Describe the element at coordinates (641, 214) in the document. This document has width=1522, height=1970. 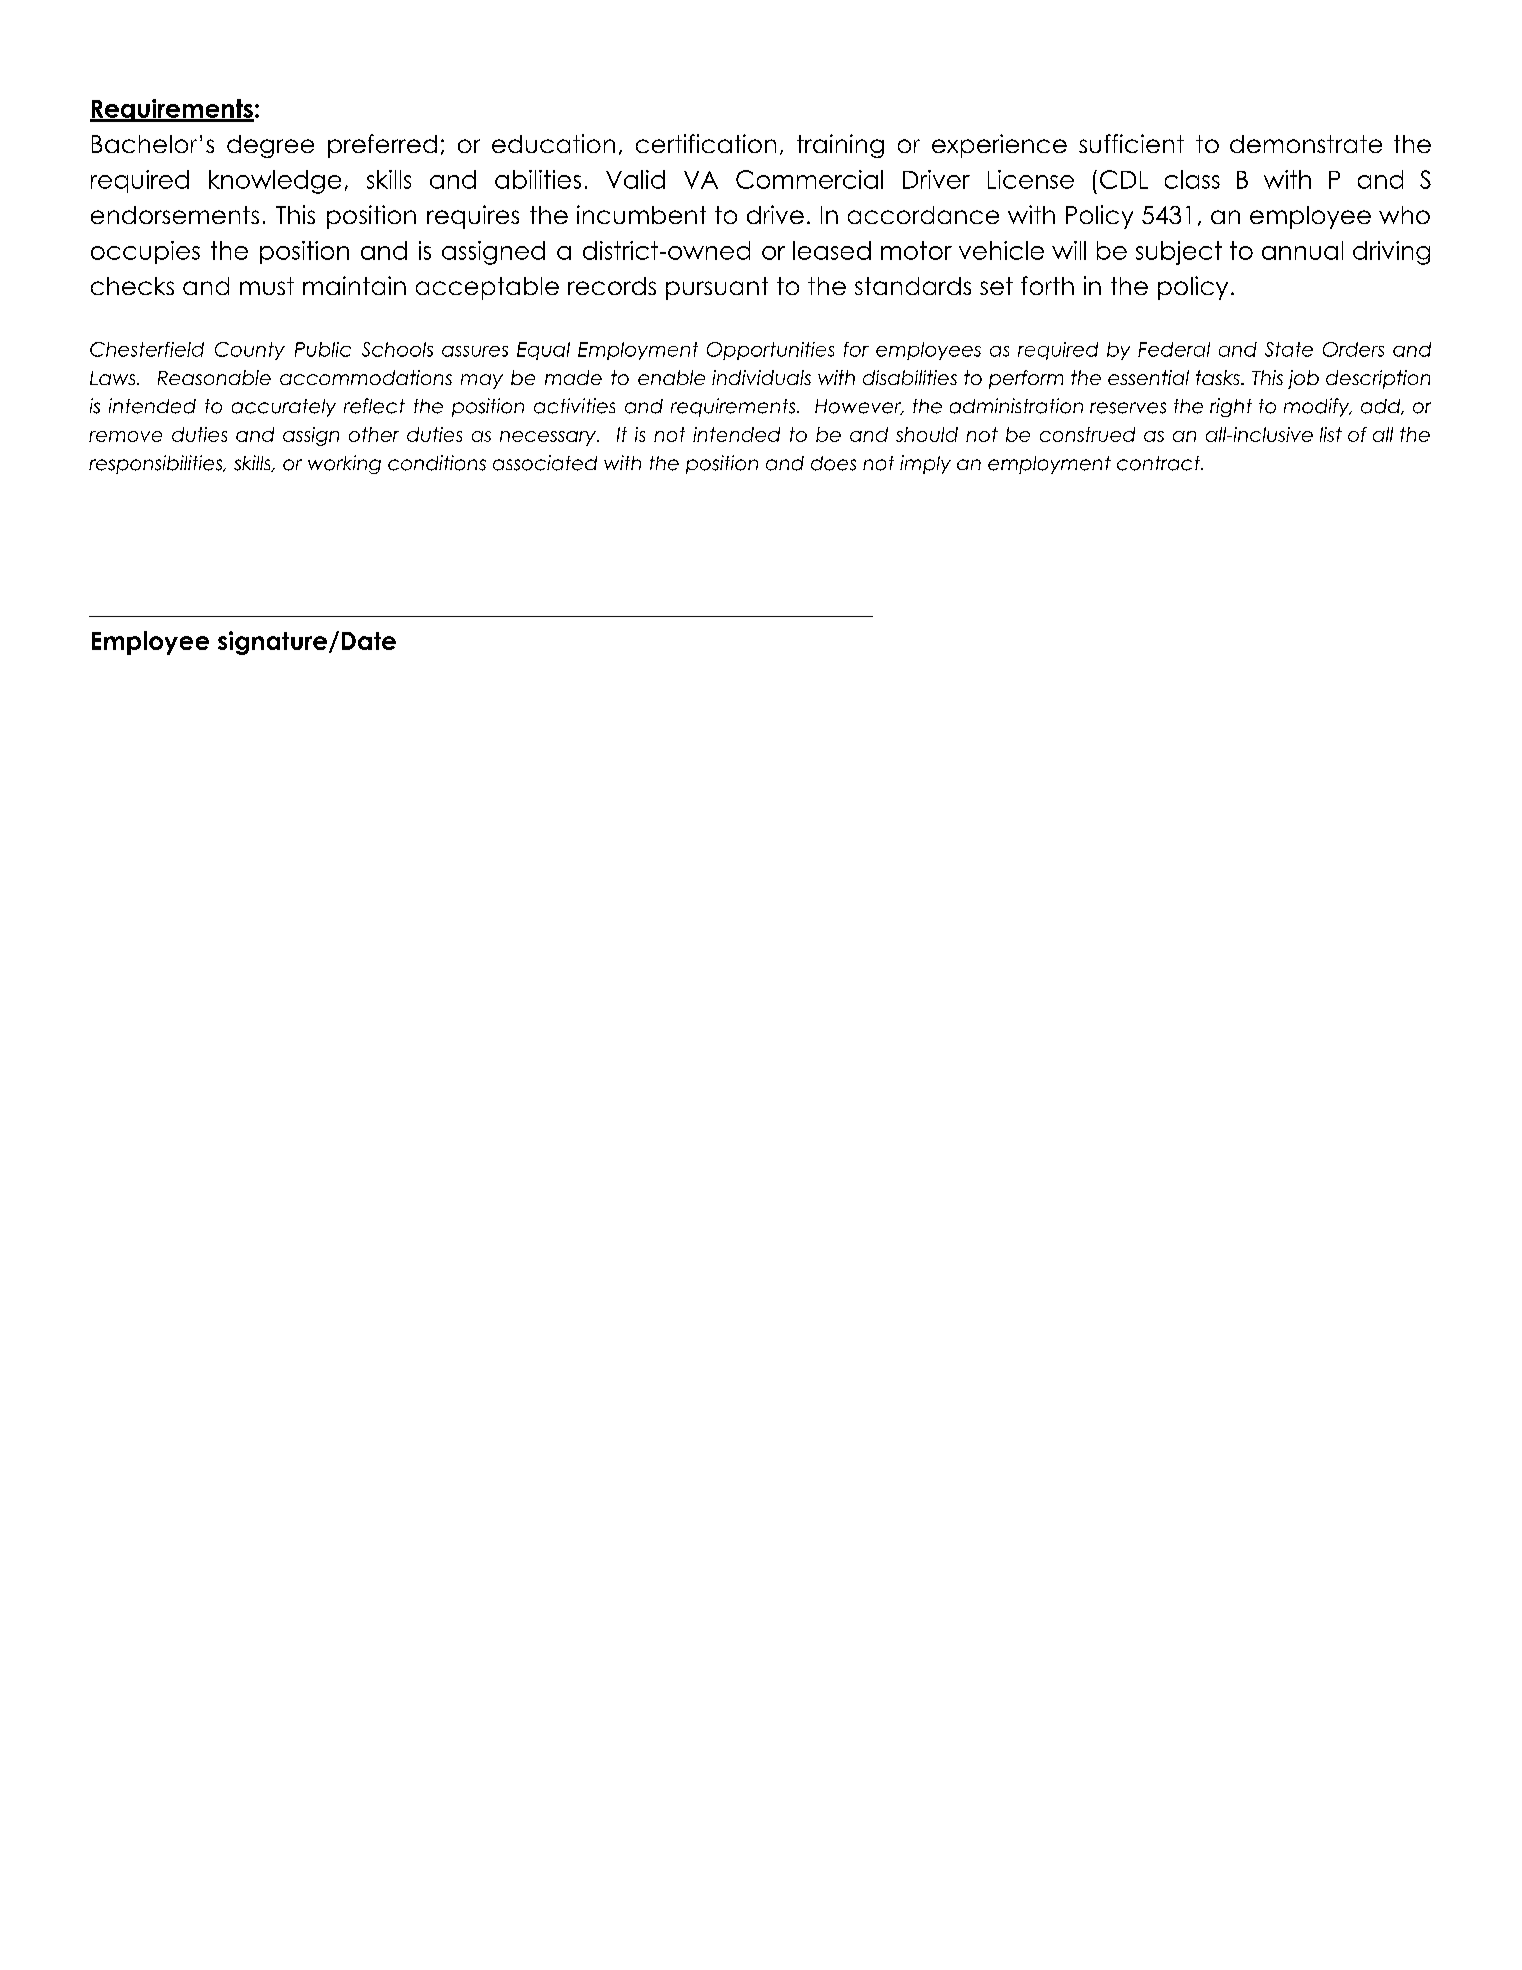
I see `incumbent` at that location.
